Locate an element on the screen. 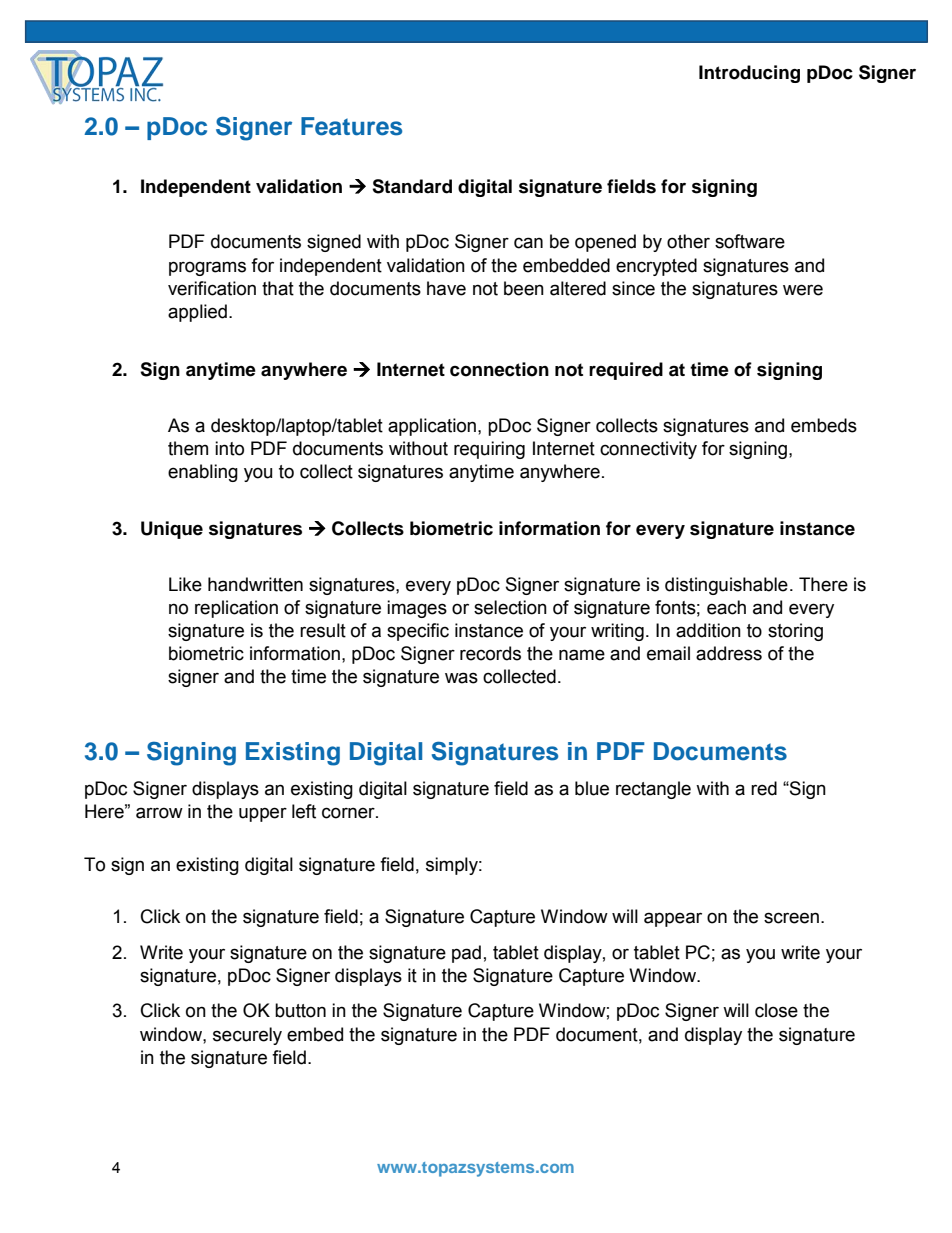 This screenshot has width=952, height=1233. distinguishable is located at coordinates (726, 586).
